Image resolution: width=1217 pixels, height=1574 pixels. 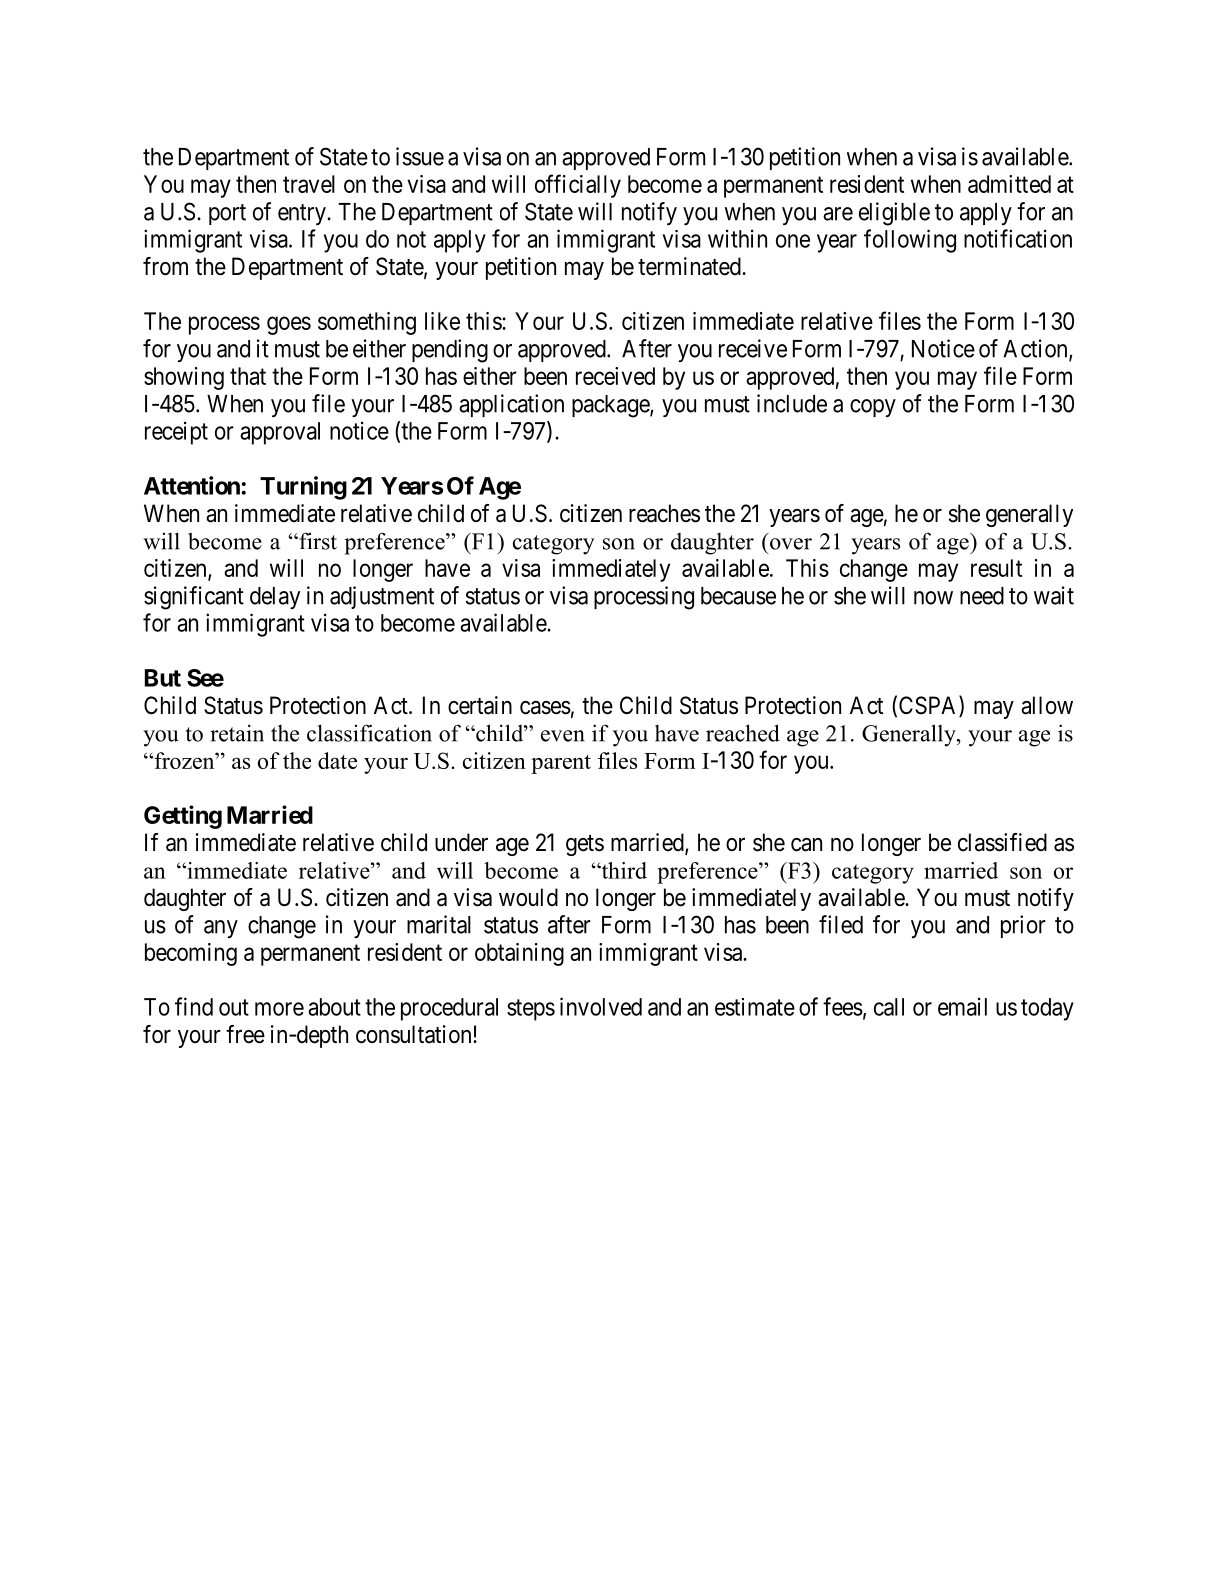 I want to click on allow, so click(x=1047, y=705).
